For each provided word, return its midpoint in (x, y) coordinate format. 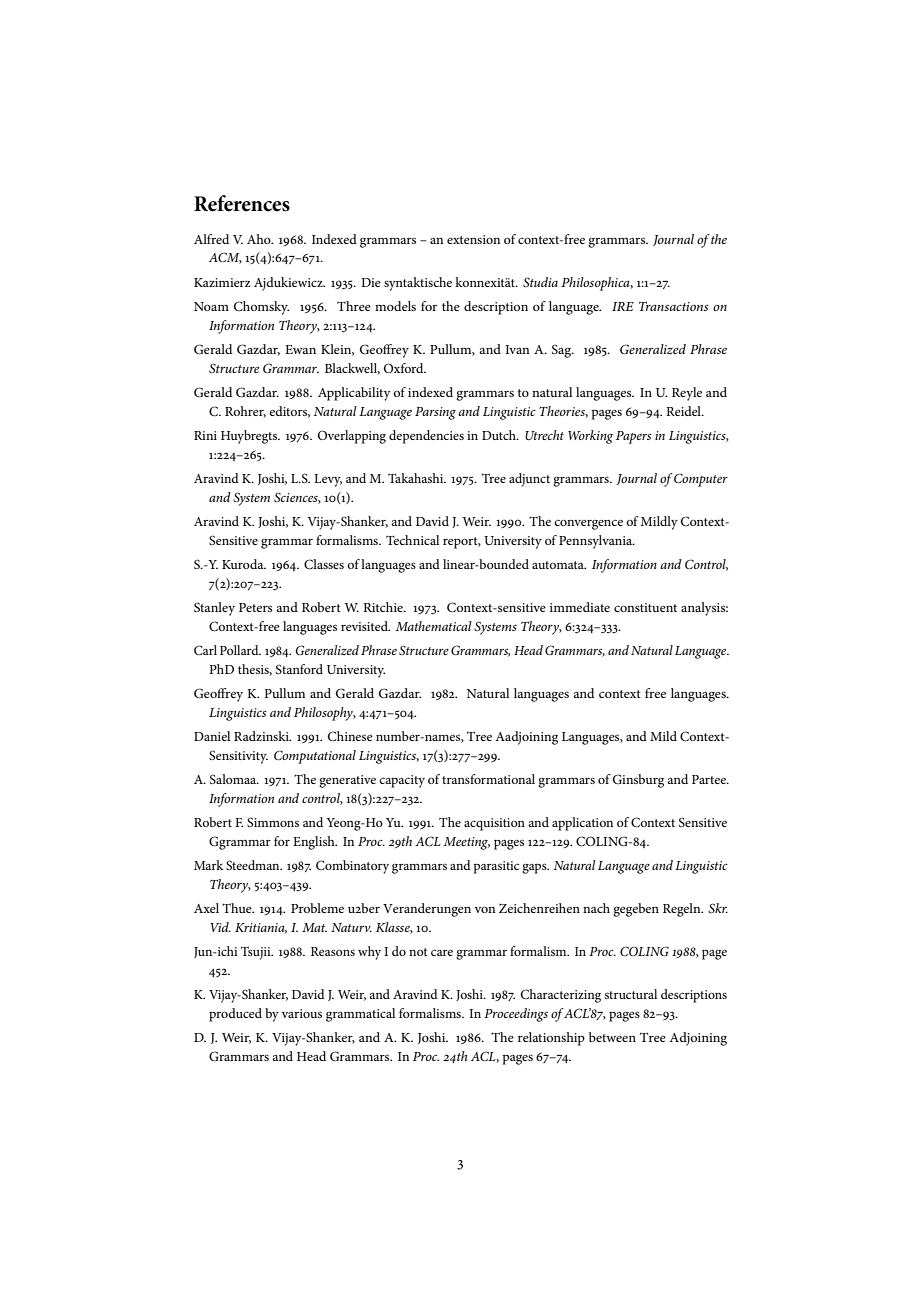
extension (473, 239)
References (242, 203)
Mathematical (434, 626)
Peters (255, 607)
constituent (645, 607)
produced (235, 1015)
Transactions (674, 306)
